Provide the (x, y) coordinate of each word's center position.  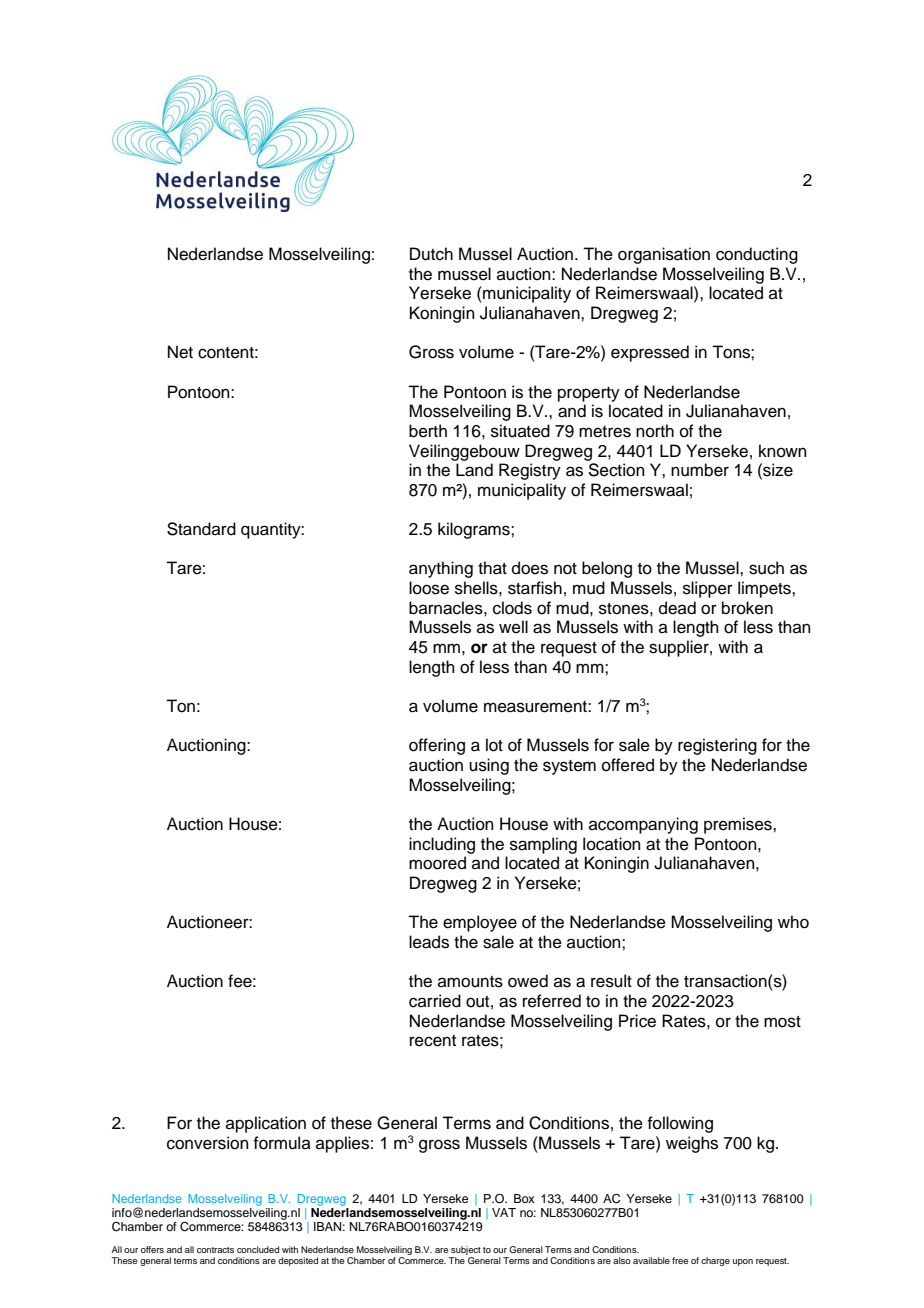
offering (437, 746)
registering (717, 746)
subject (465, 1252)
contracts (215, 1250)
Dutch (431, 254)
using (489, 766)
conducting (757, 255)
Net (180, 352)
